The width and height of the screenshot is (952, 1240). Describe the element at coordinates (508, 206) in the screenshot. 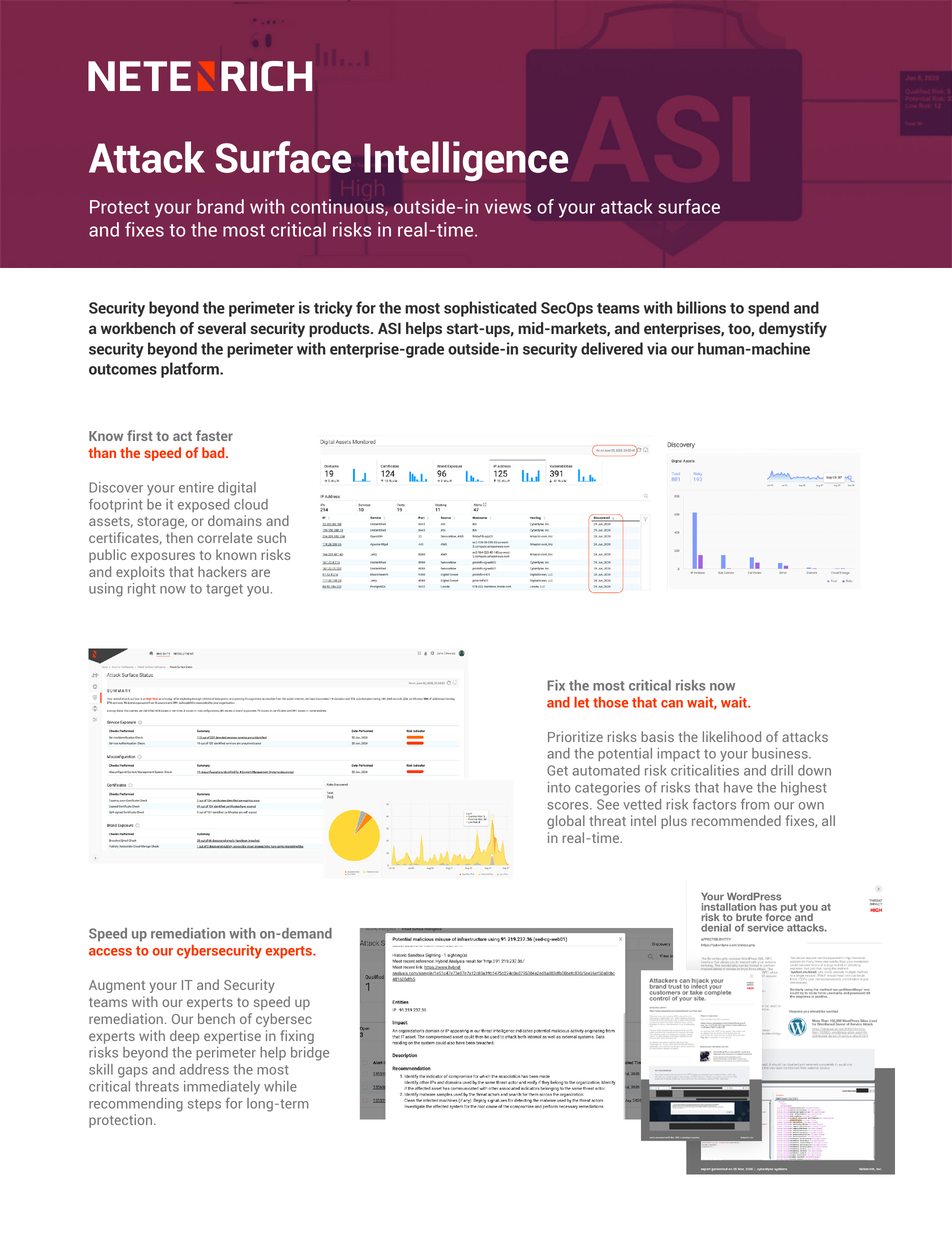

I see `views` at that location.
